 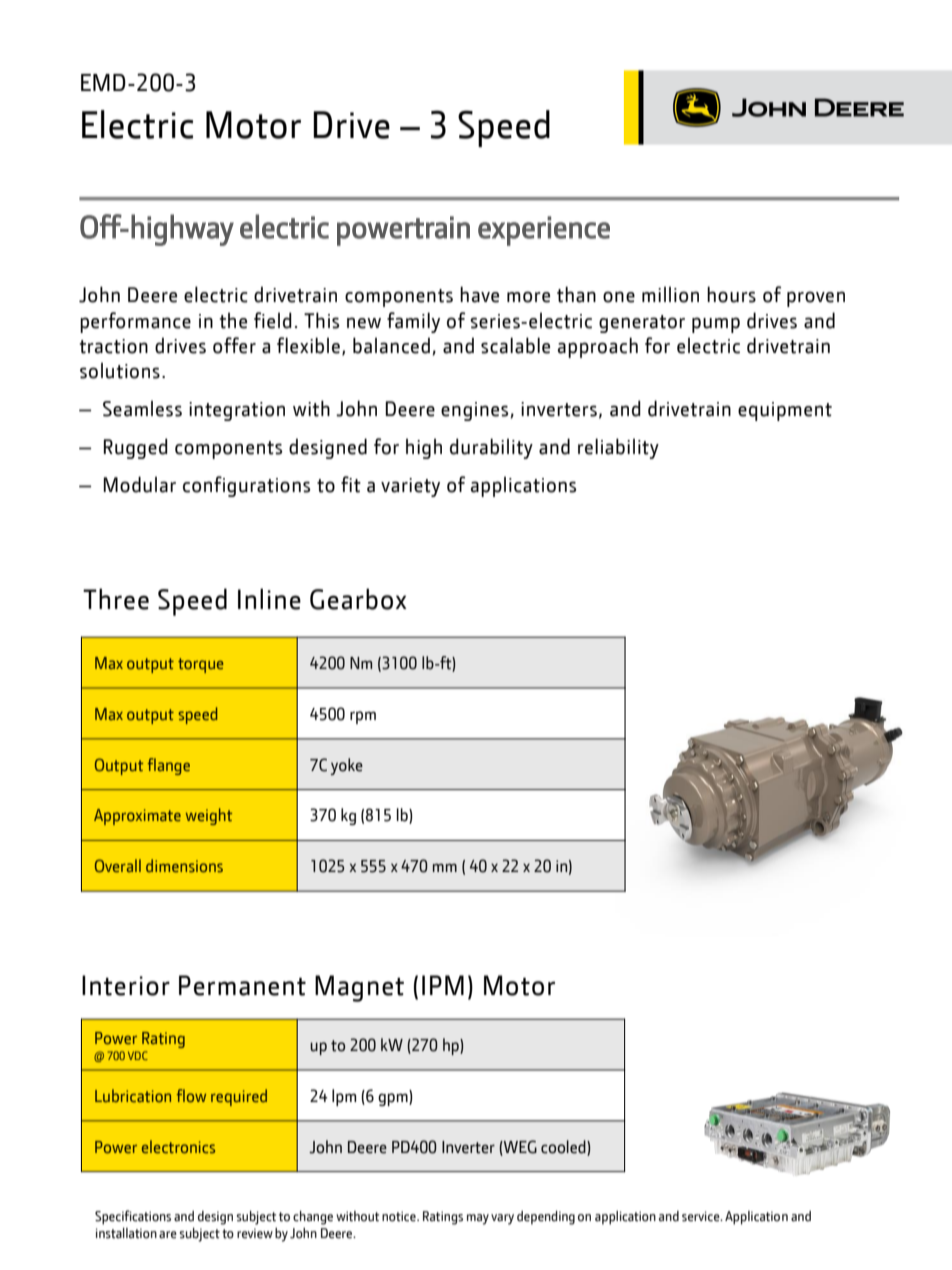 What do you see at coordinates (184, 865) in the document?
I see `dimensions` at bounding box center [184, 865].
